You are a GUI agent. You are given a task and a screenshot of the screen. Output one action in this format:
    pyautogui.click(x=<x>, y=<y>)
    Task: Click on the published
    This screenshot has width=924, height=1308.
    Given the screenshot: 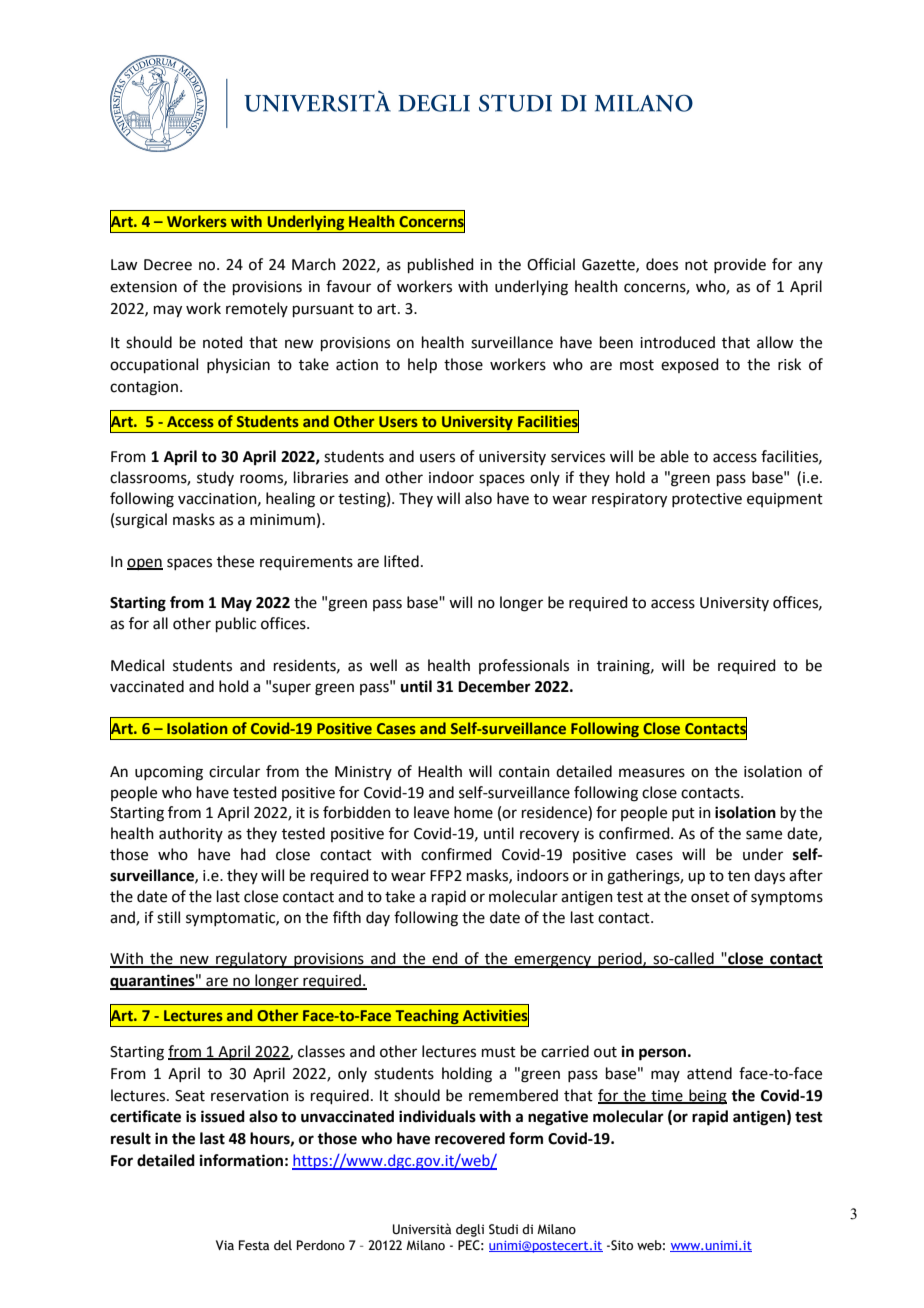 What is the action you would take?
    pyautogui.click(x=441, y=265)
